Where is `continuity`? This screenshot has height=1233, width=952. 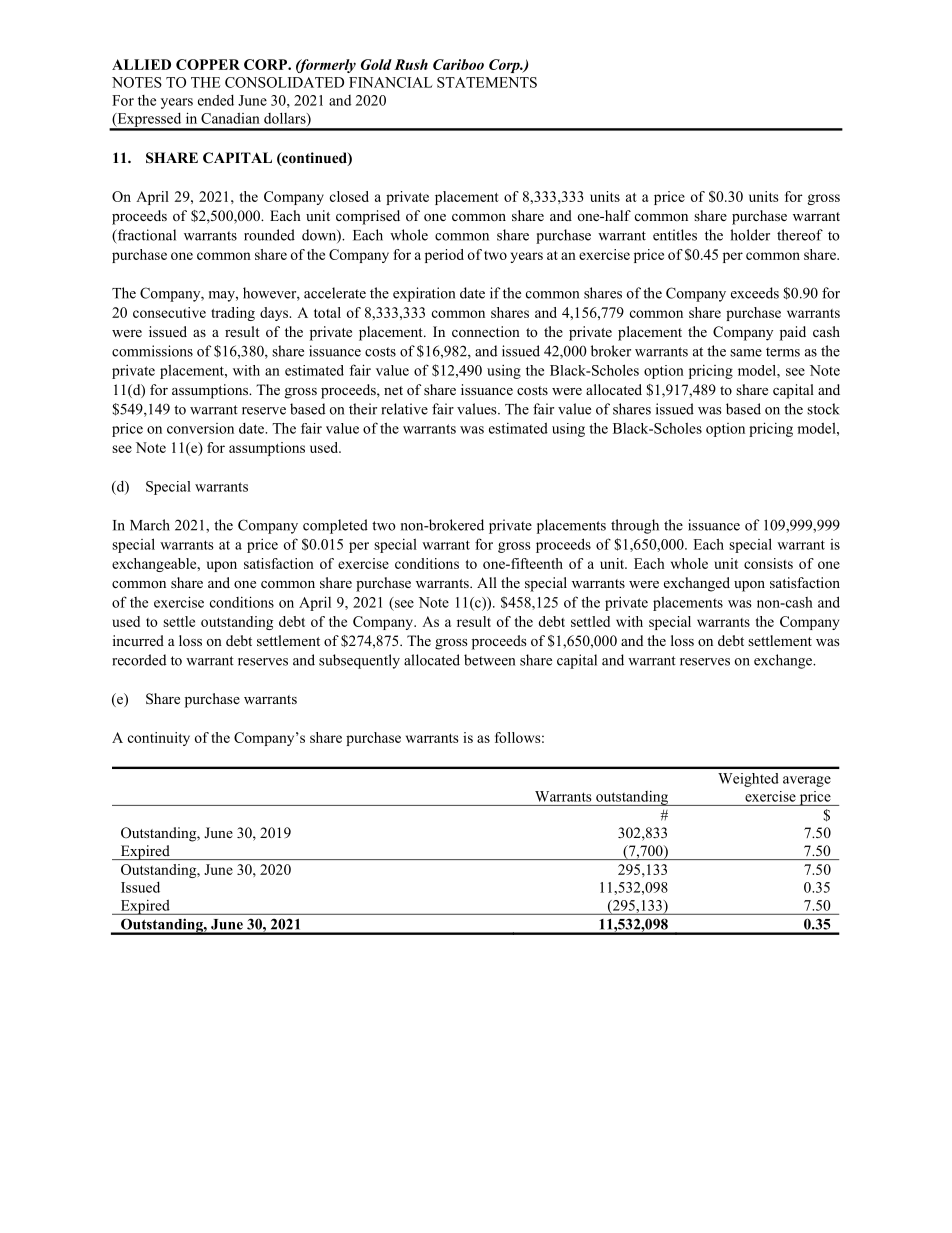 continuity is located at coordinates (159, 739).
